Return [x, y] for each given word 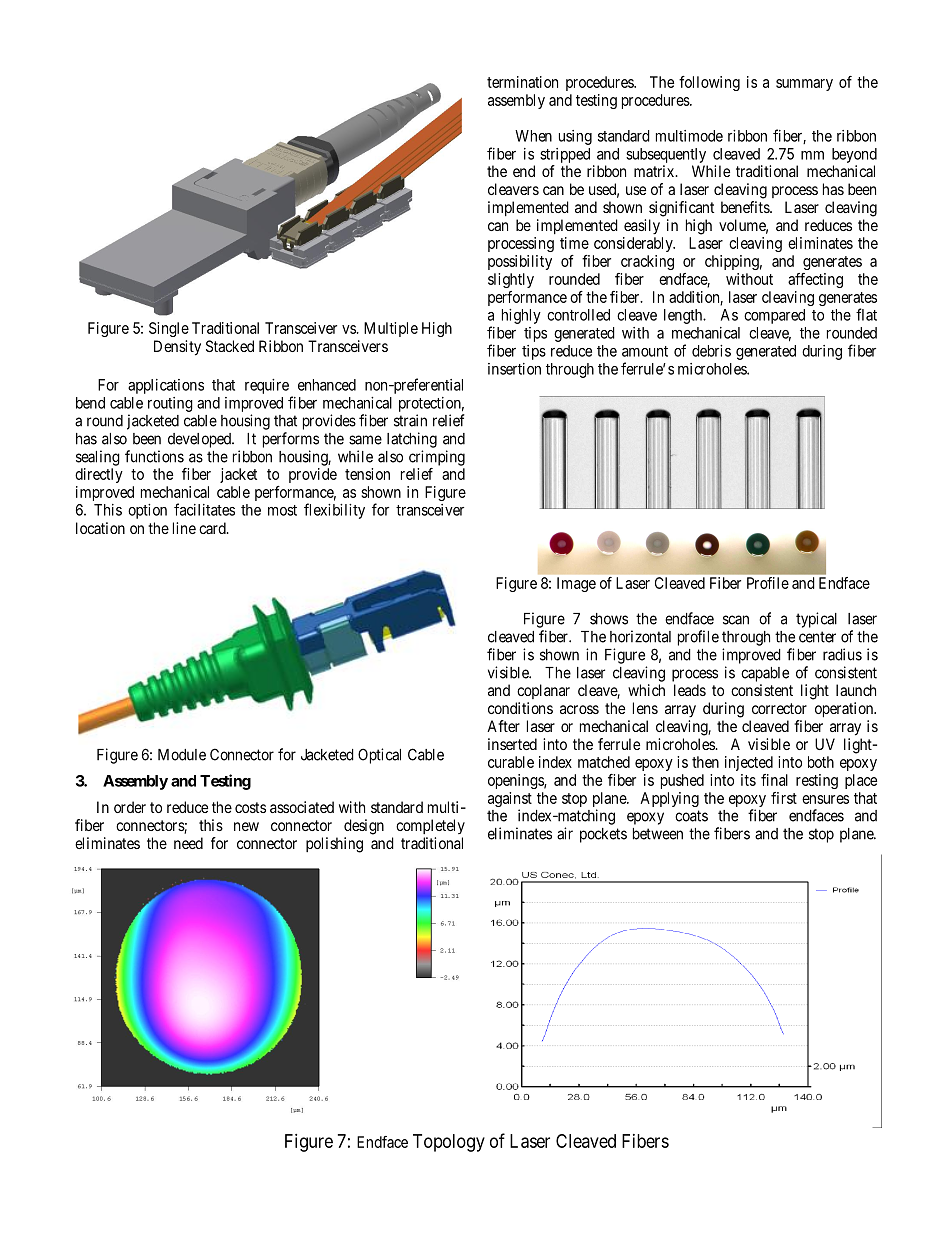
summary [804, 85]
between [658, 834]
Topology [449, 1143]
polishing [334, 845]
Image [576, 584]
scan [736, 620]
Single [169, 329]
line [184, 528]
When [533, 136]
